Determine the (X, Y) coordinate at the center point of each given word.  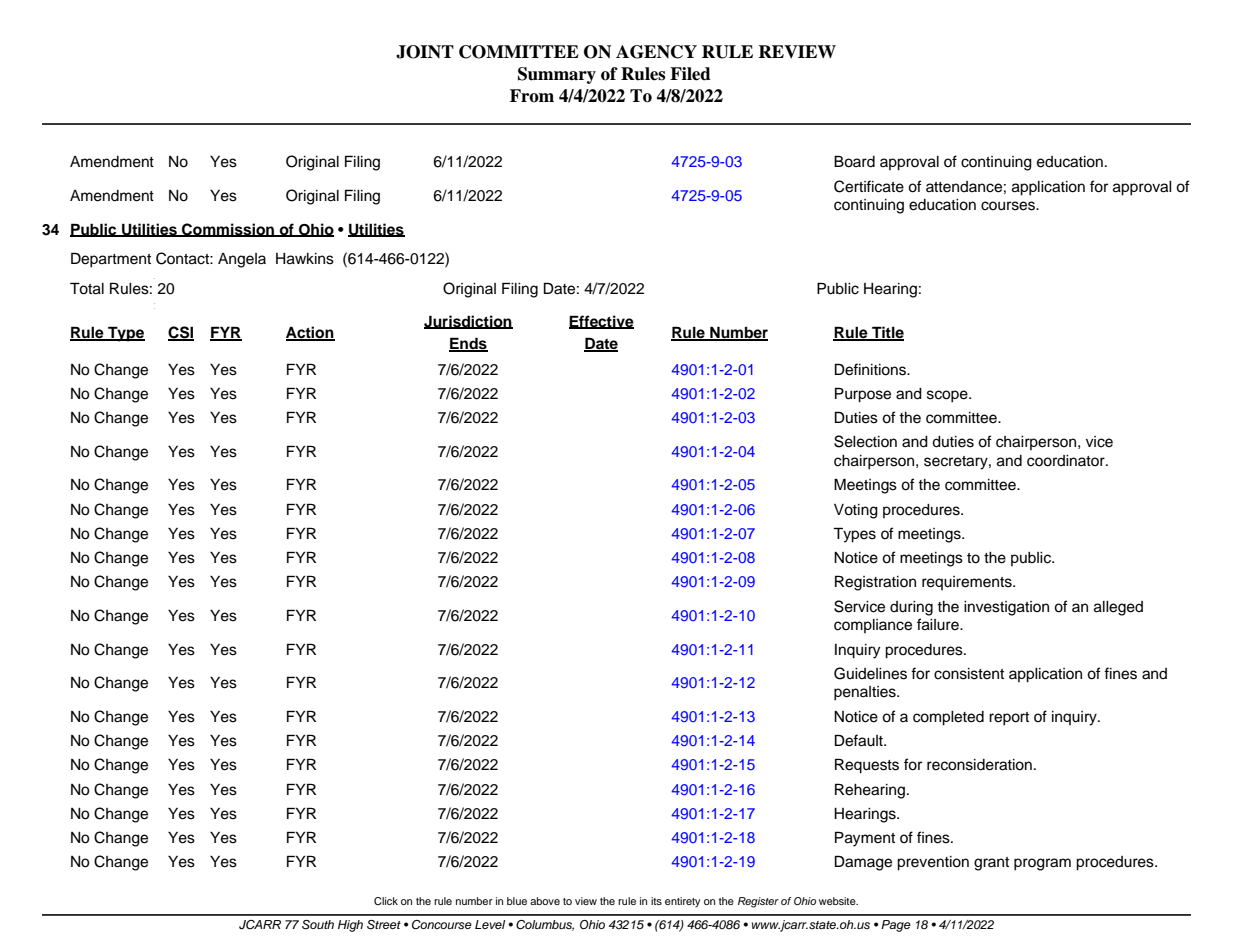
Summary (557, 75)
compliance (873, 626)
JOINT (425, 52)
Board (854, 161)
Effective (601, 322)
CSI (181, 333)
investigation (1006, 608)
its (656, 901)
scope (948, 396)
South (318, 925)
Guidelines (870, 673)
